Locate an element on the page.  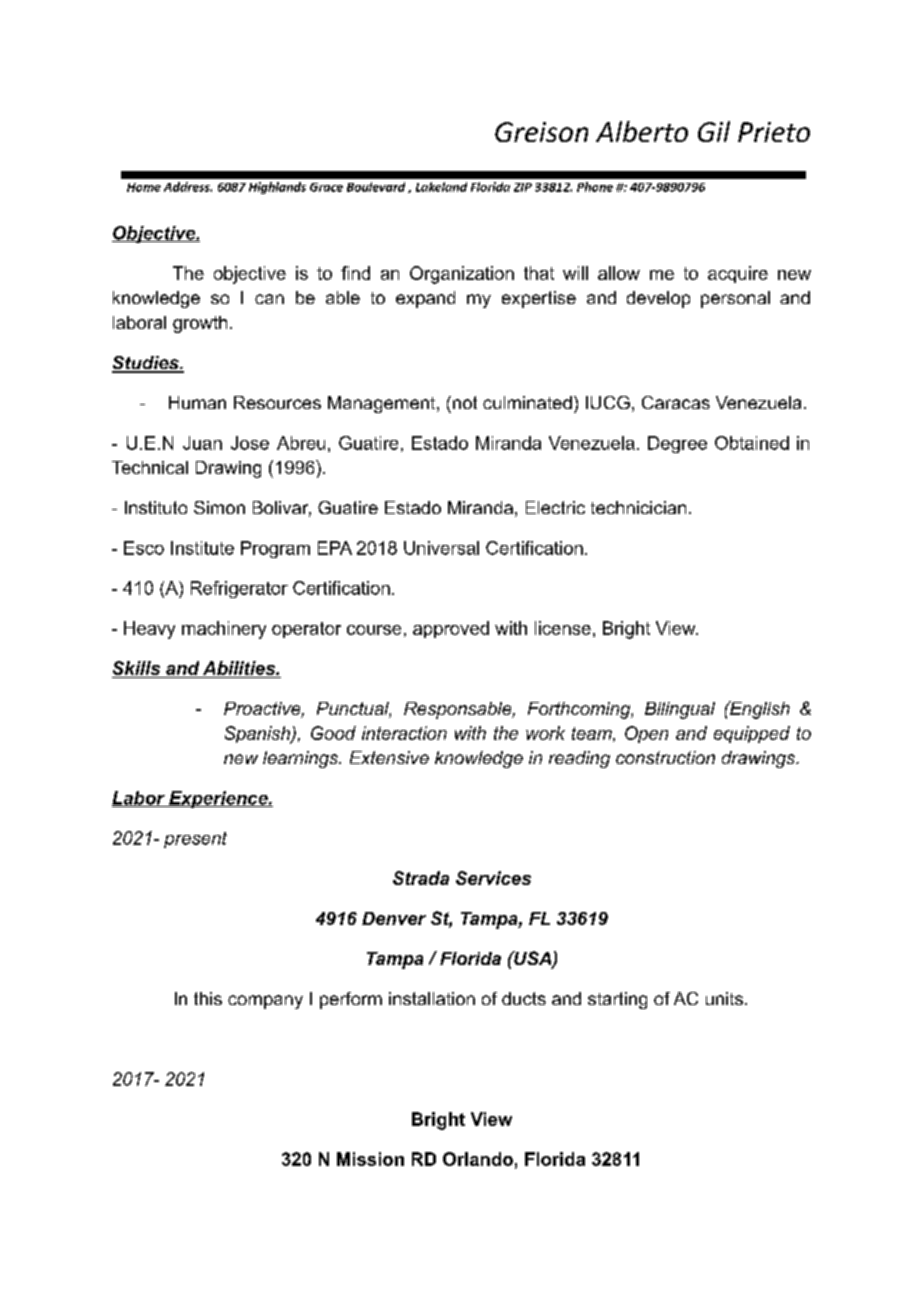
Gil is located at coordinates (714, 131).
